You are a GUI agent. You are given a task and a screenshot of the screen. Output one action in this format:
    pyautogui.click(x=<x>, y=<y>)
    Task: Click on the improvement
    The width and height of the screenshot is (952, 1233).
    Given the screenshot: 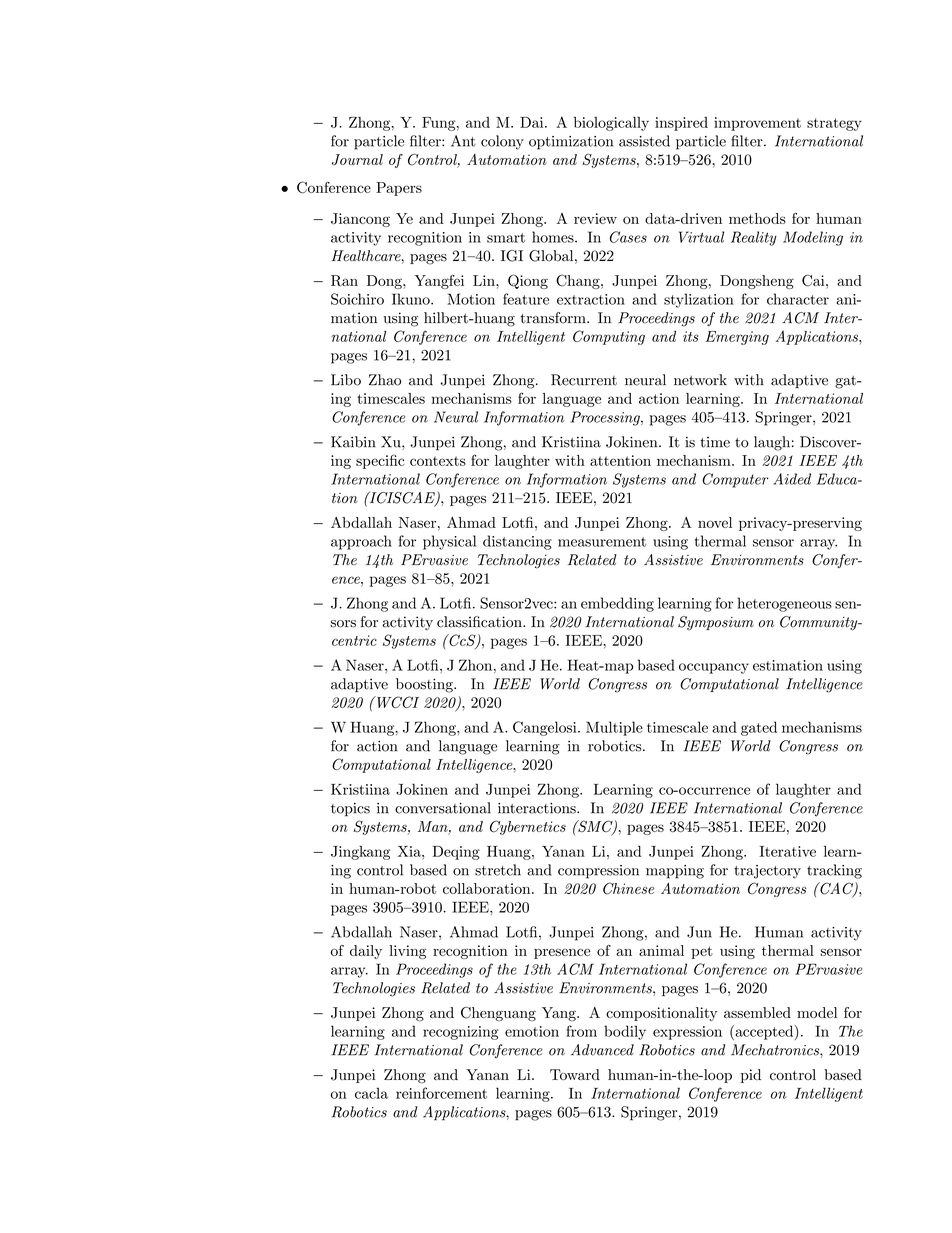 What is the action you would take?
    pyautogui.click(x=757, y=124)
